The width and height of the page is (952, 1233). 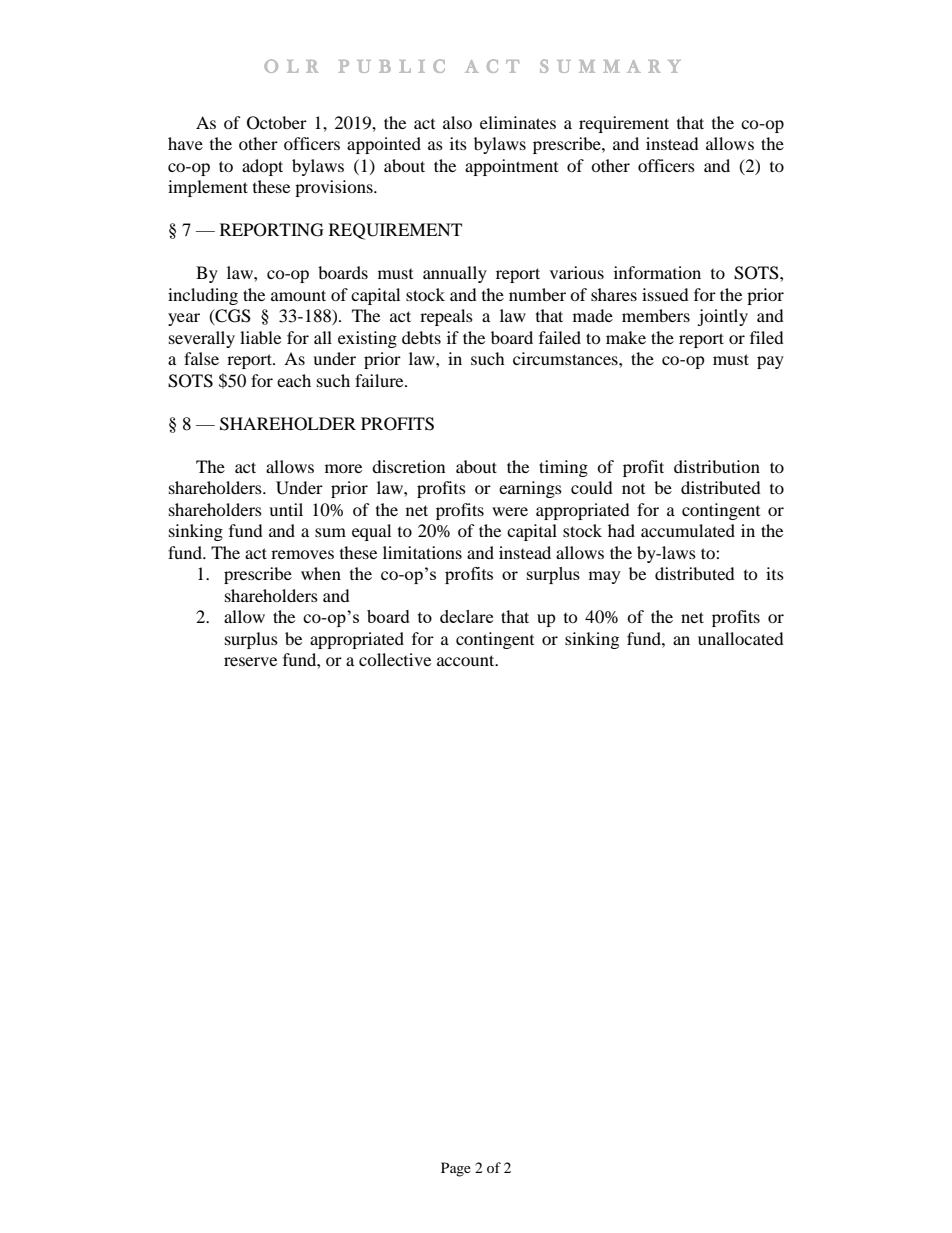 I want to click on declare, so click(x=466, y=616).
